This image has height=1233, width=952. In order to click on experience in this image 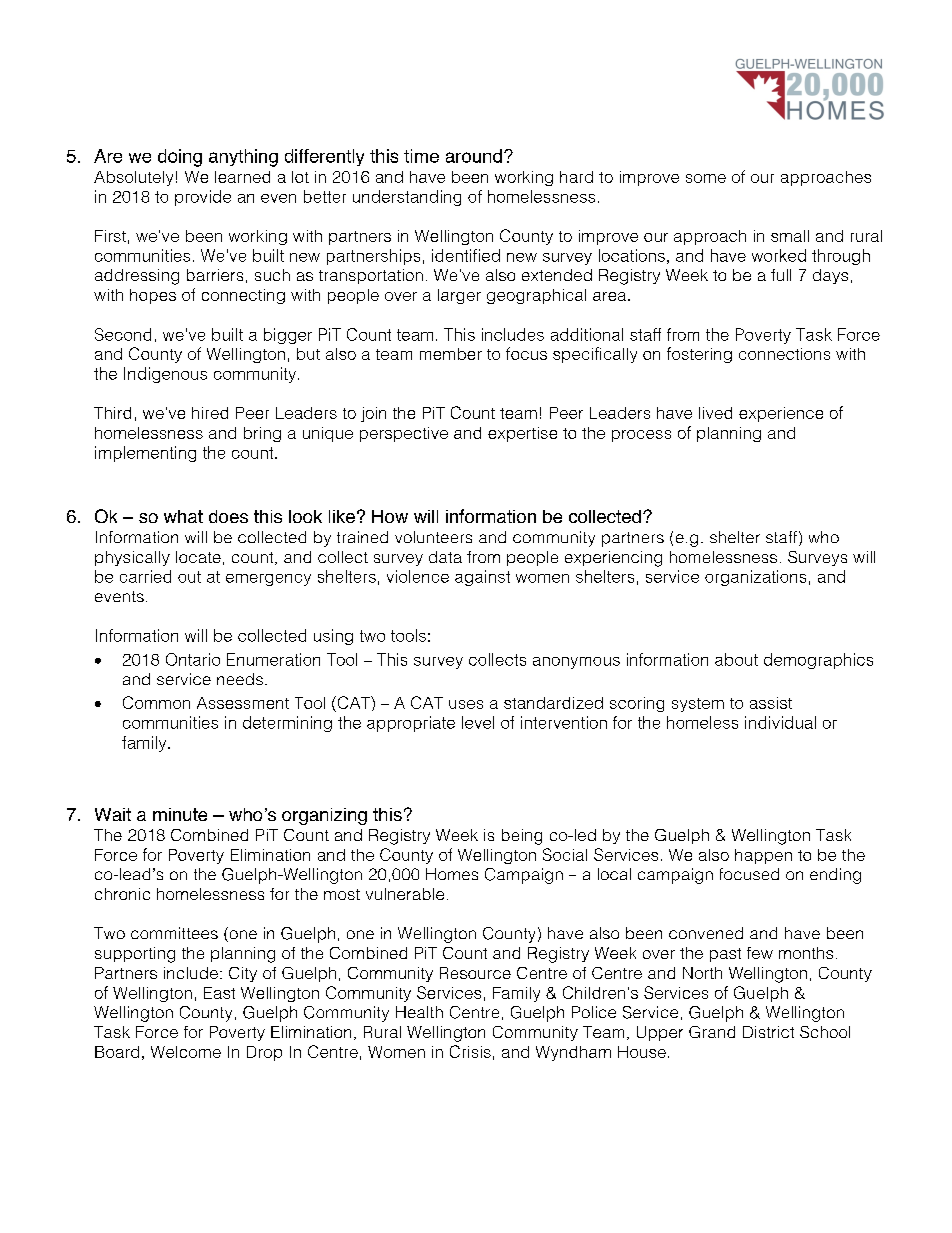, I will do `click(781, 414)`.
